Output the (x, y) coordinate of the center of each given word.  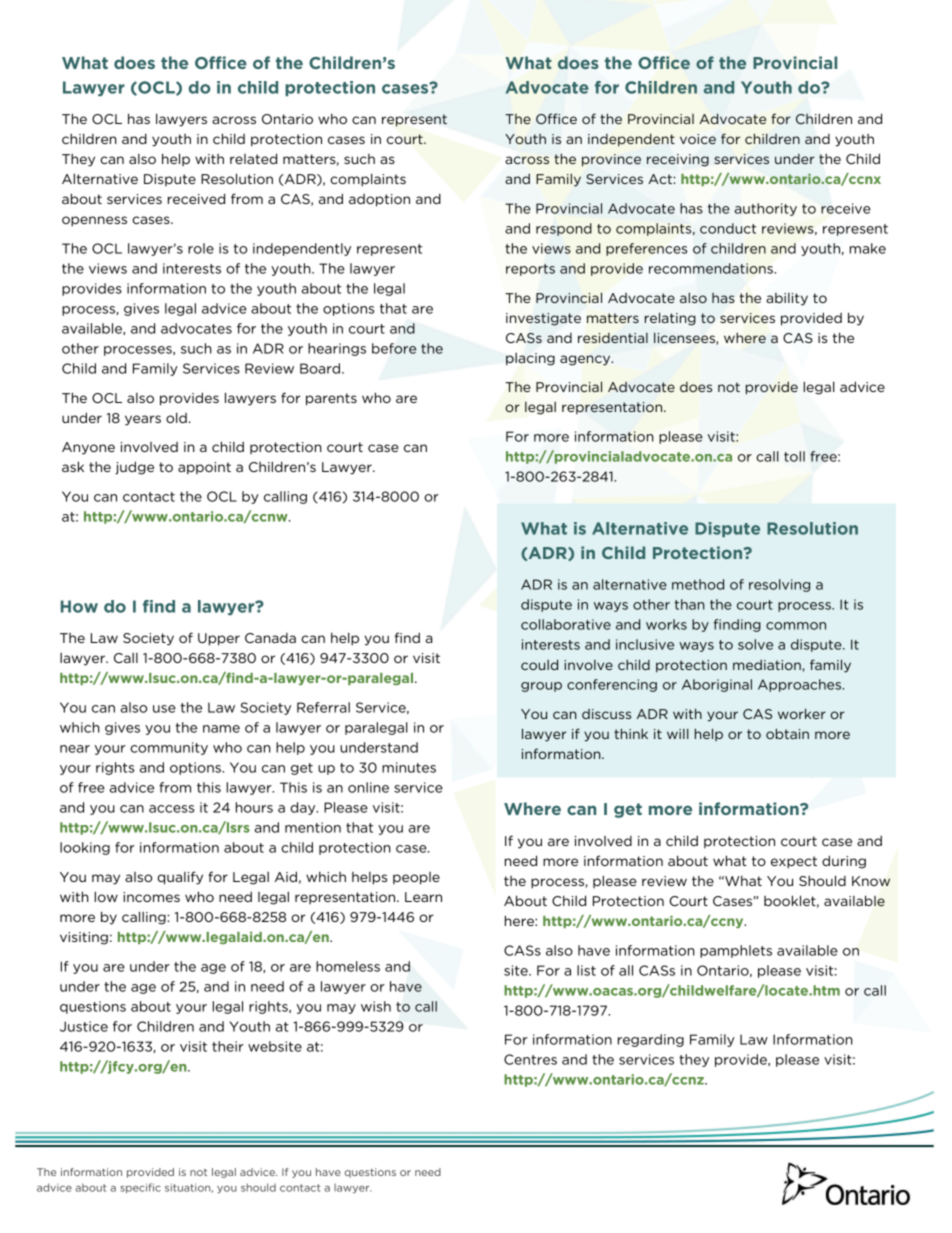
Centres (530, 1059)
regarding (651, 1040)
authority (766, 209)
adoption (379, 200)
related (253, 158)
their (228, 1046)
